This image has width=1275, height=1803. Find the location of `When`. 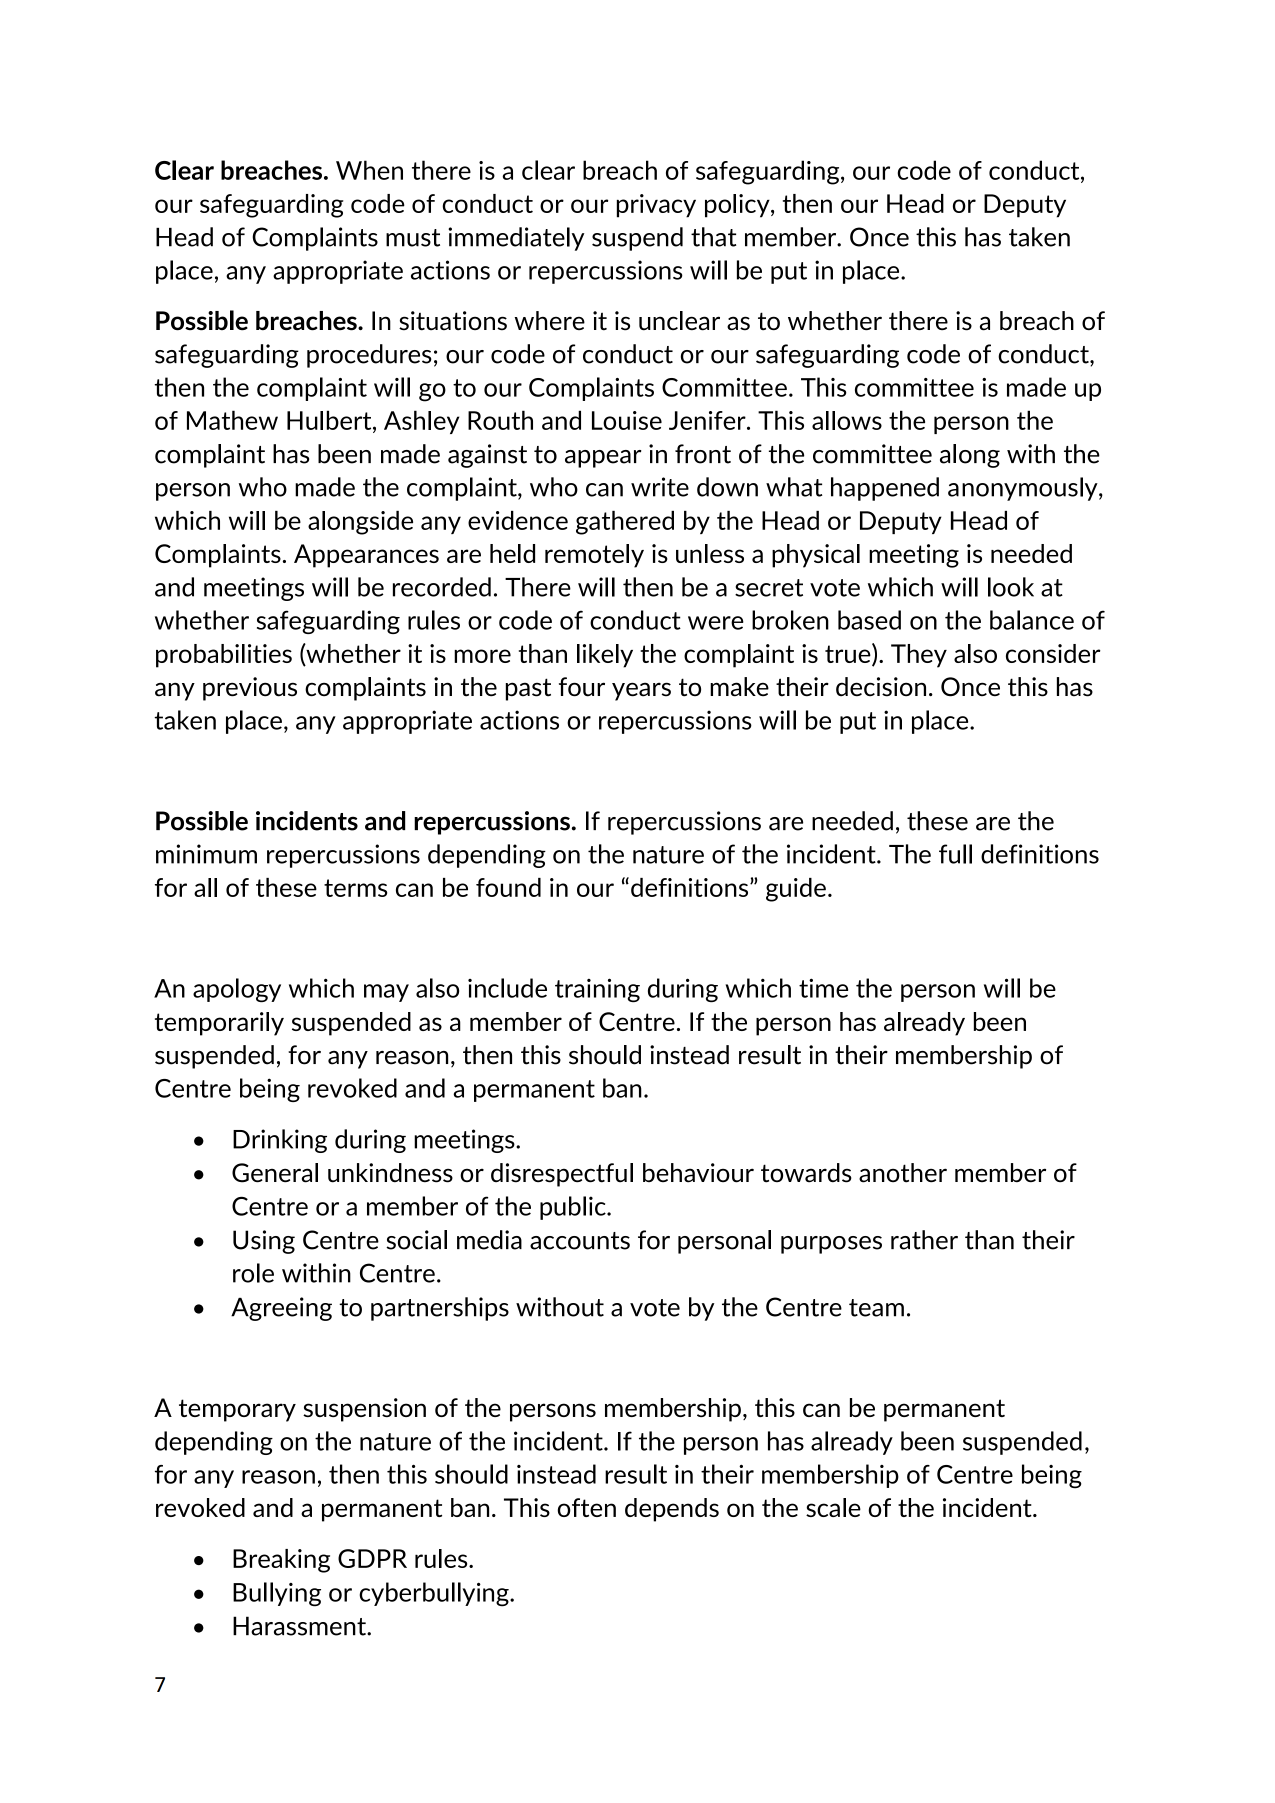

When is located at coordinates (369, 170).
